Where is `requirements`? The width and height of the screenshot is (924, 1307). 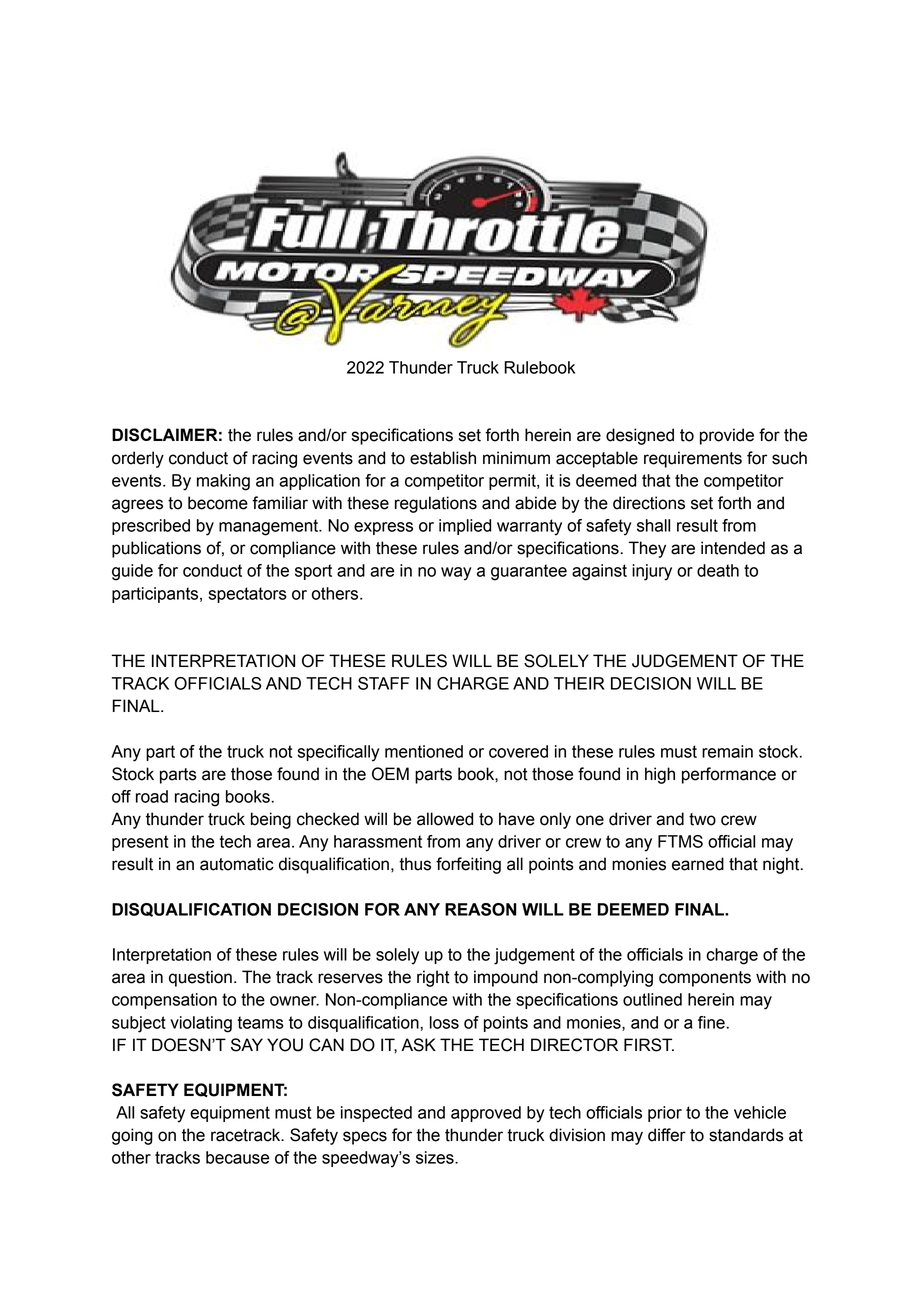 requirements is located at coordinates (693, 459).
